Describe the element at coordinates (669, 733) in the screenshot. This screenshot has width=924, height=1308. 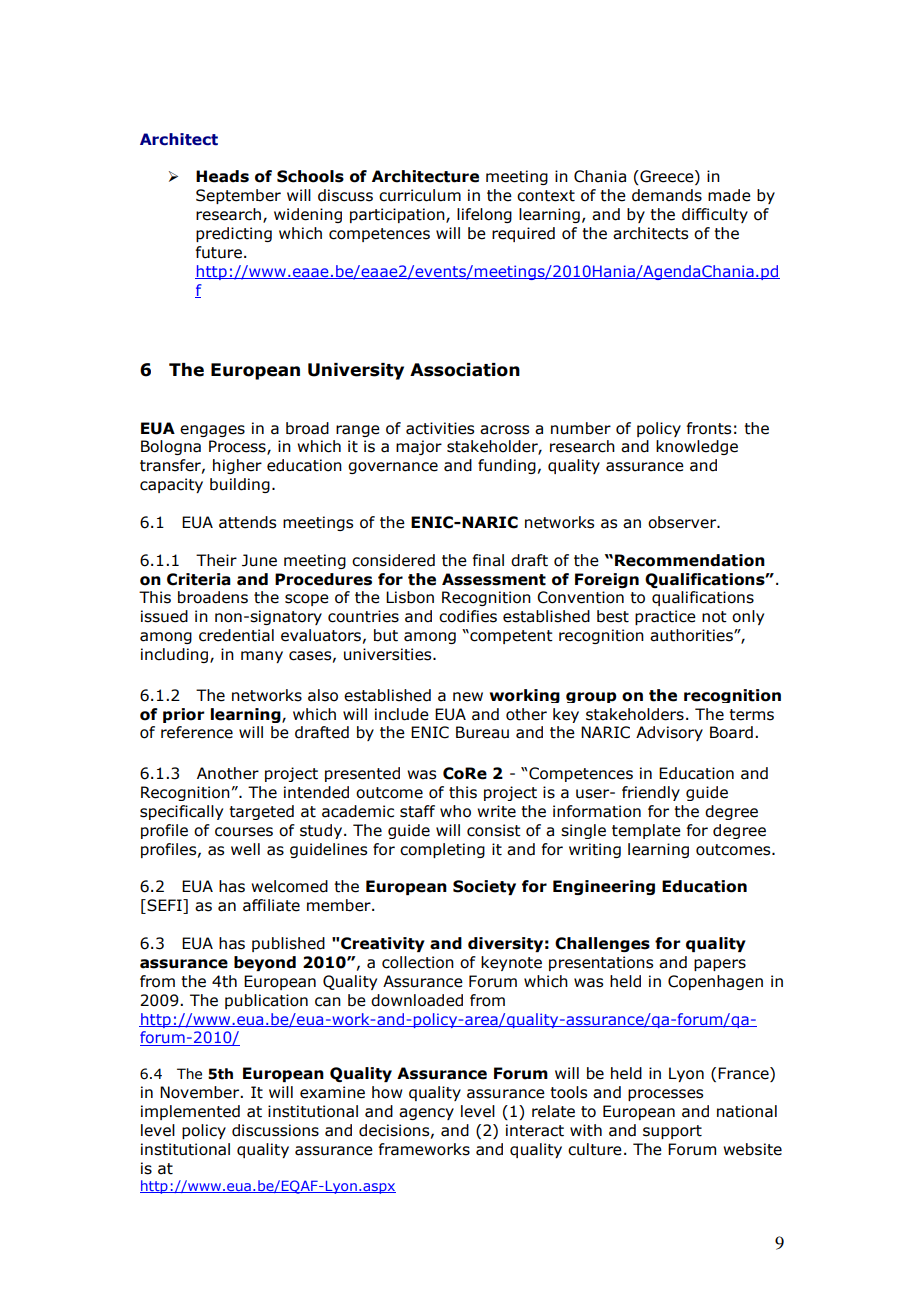
I see `Advisory` at that location.
